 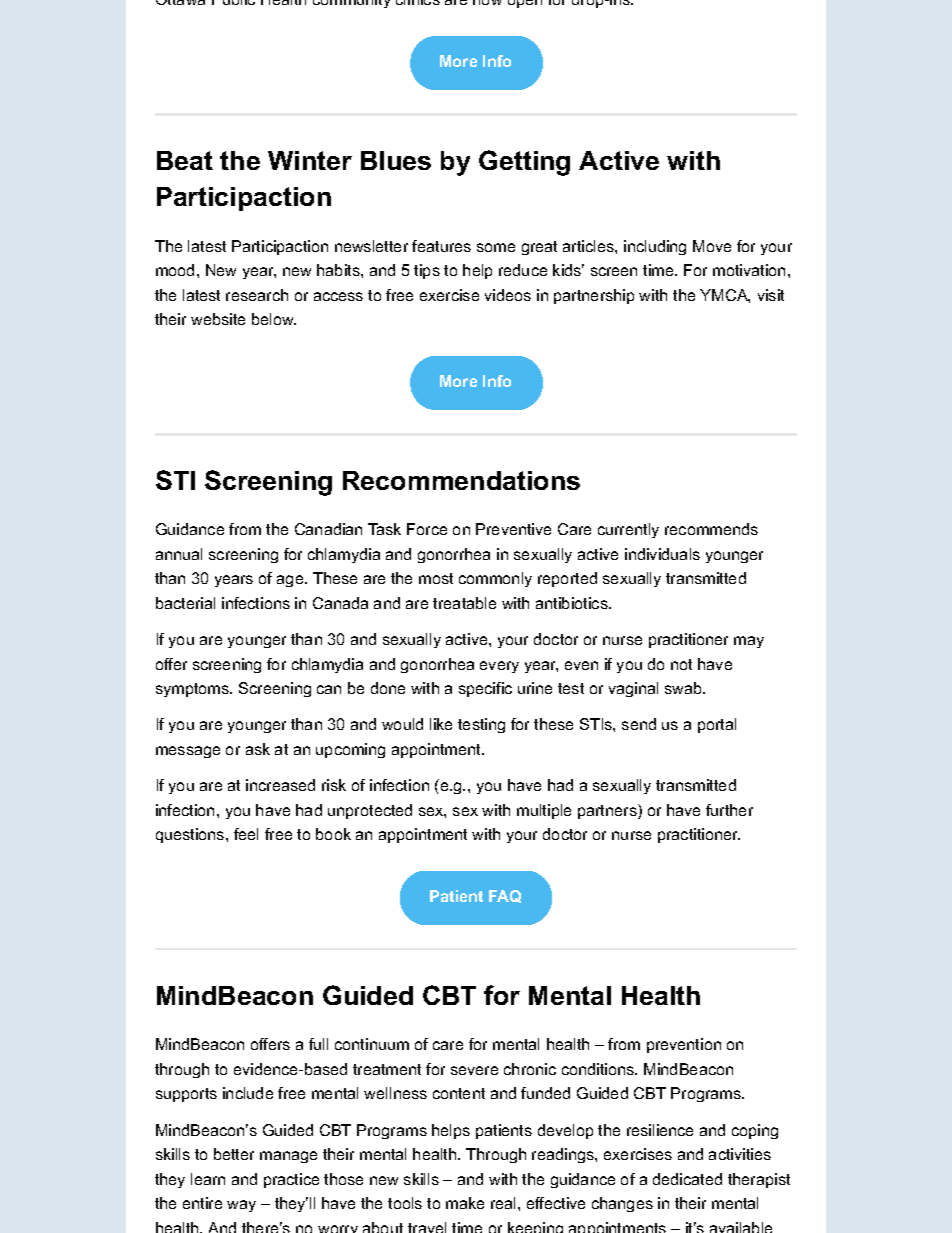 What do you see at coordinates (729, 810) in the image?
I see `further` at bounding box center [729, 810].
